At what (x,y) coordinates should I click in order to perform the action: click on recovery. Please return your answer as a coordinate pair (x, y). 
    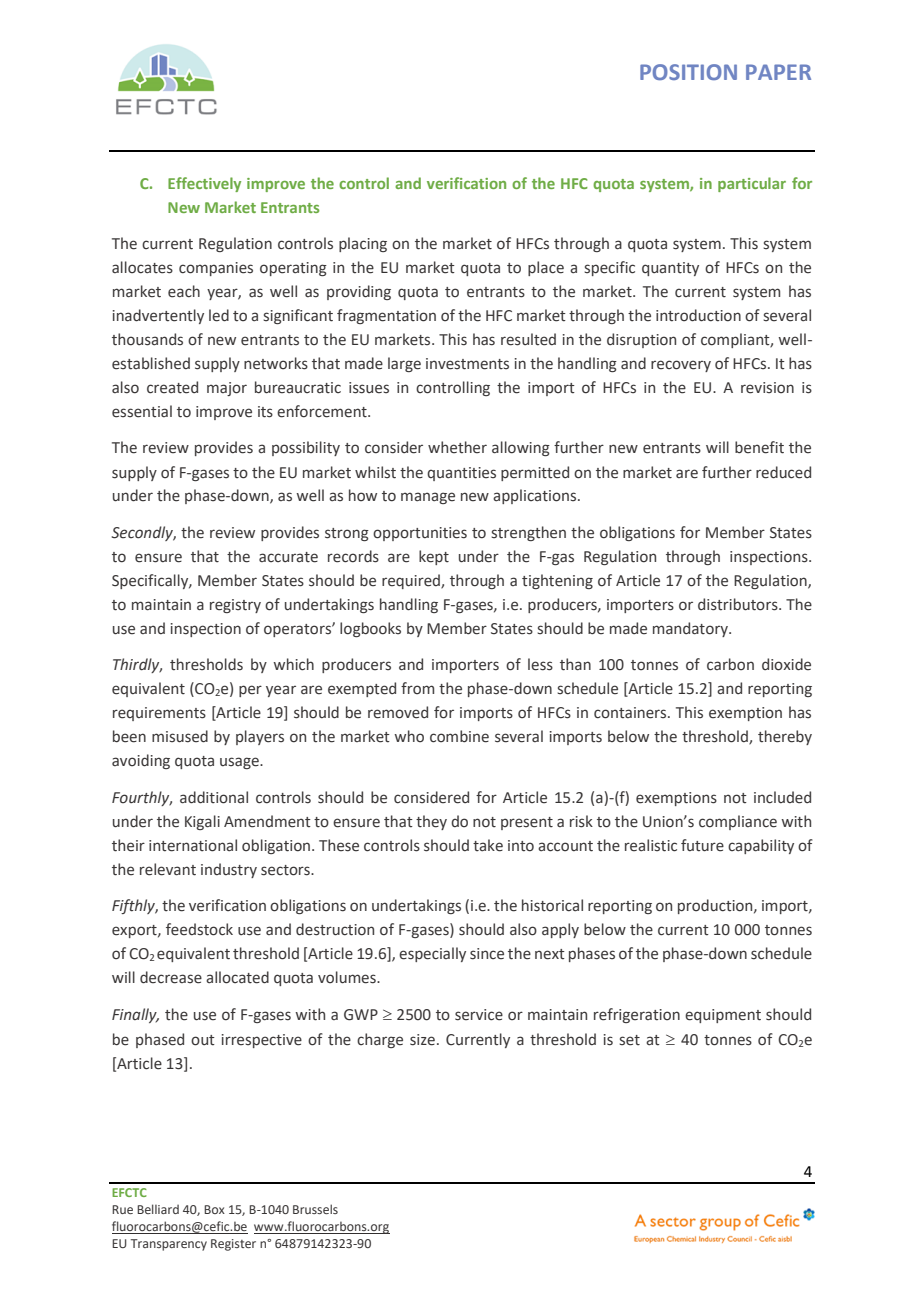
    Looking at the image, I should click on (681, 366).
